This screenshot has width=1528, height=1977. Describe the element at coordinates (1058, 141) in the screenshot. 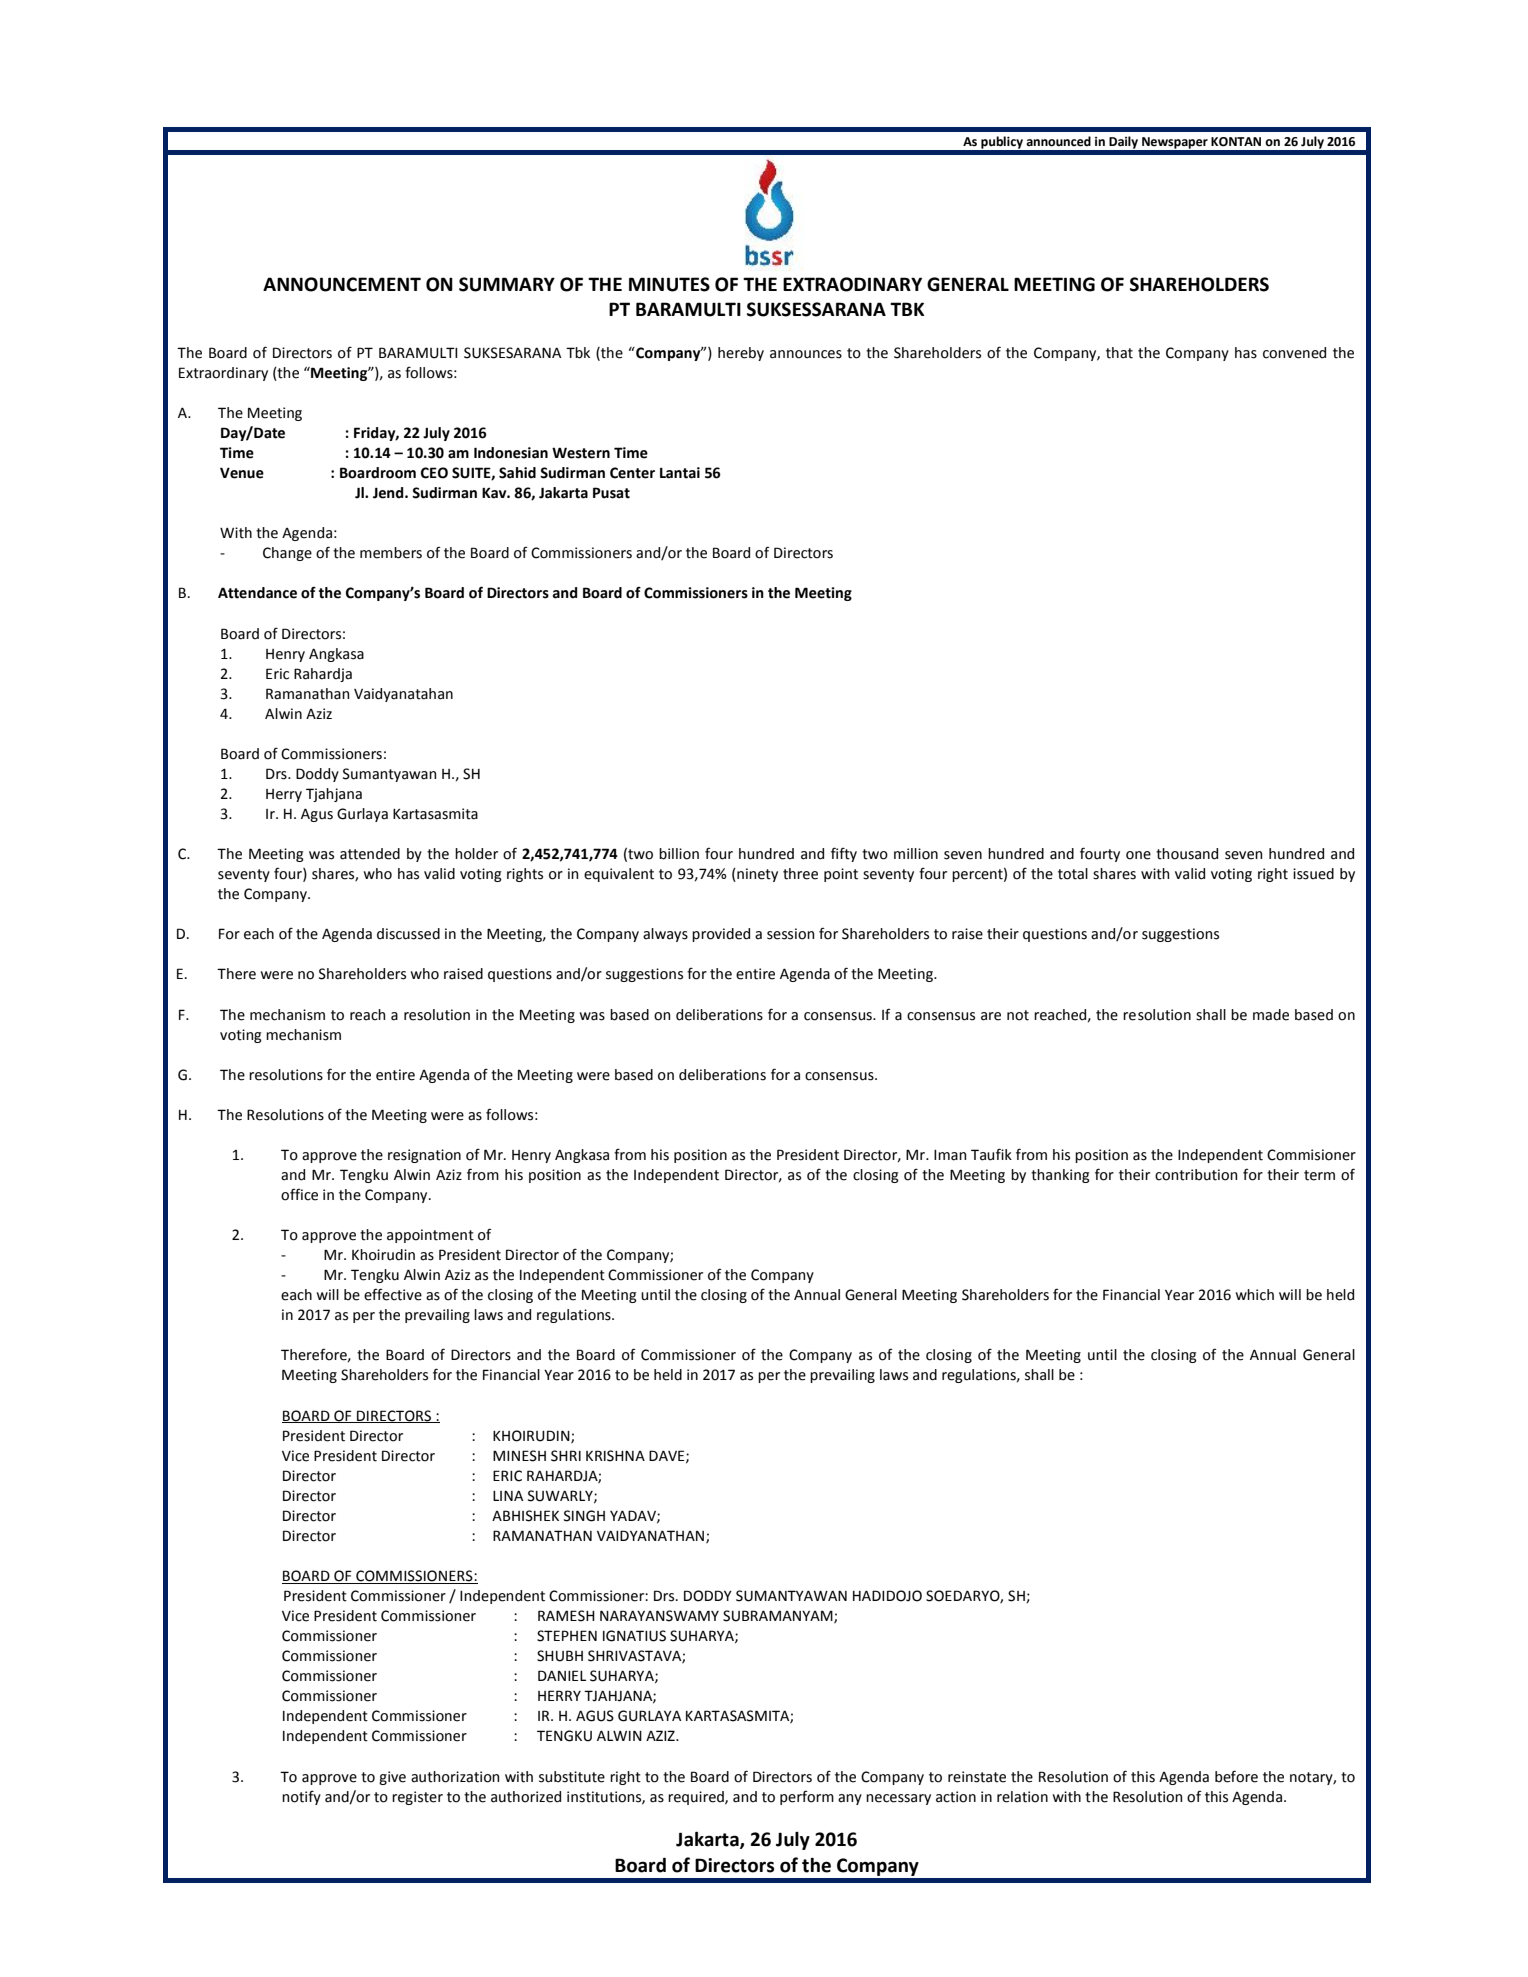

I see `announced` at that location.
